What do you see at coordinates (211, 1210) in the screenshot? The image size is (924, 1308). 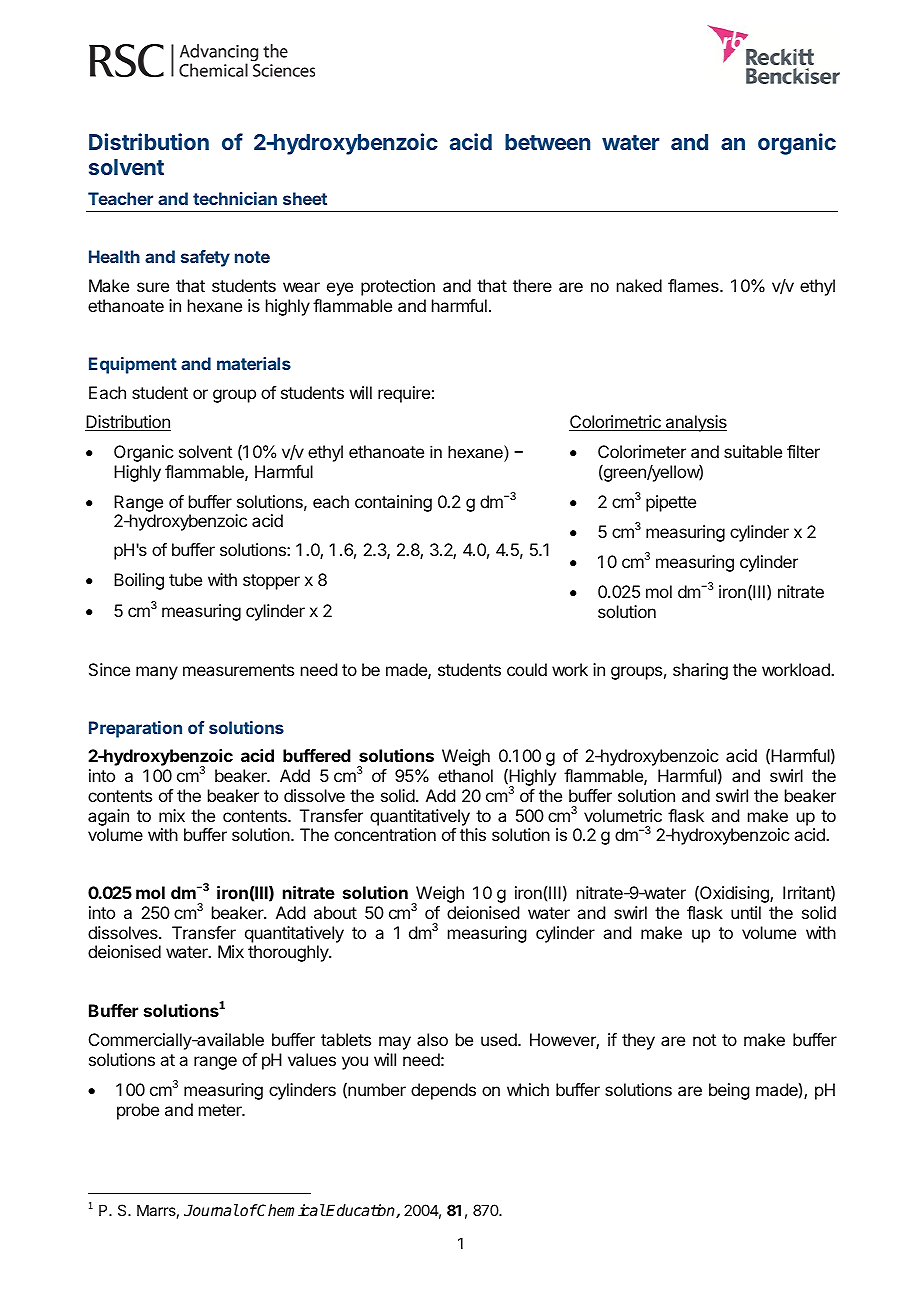 I see `Journal` at bounding box center [211, 1210].
